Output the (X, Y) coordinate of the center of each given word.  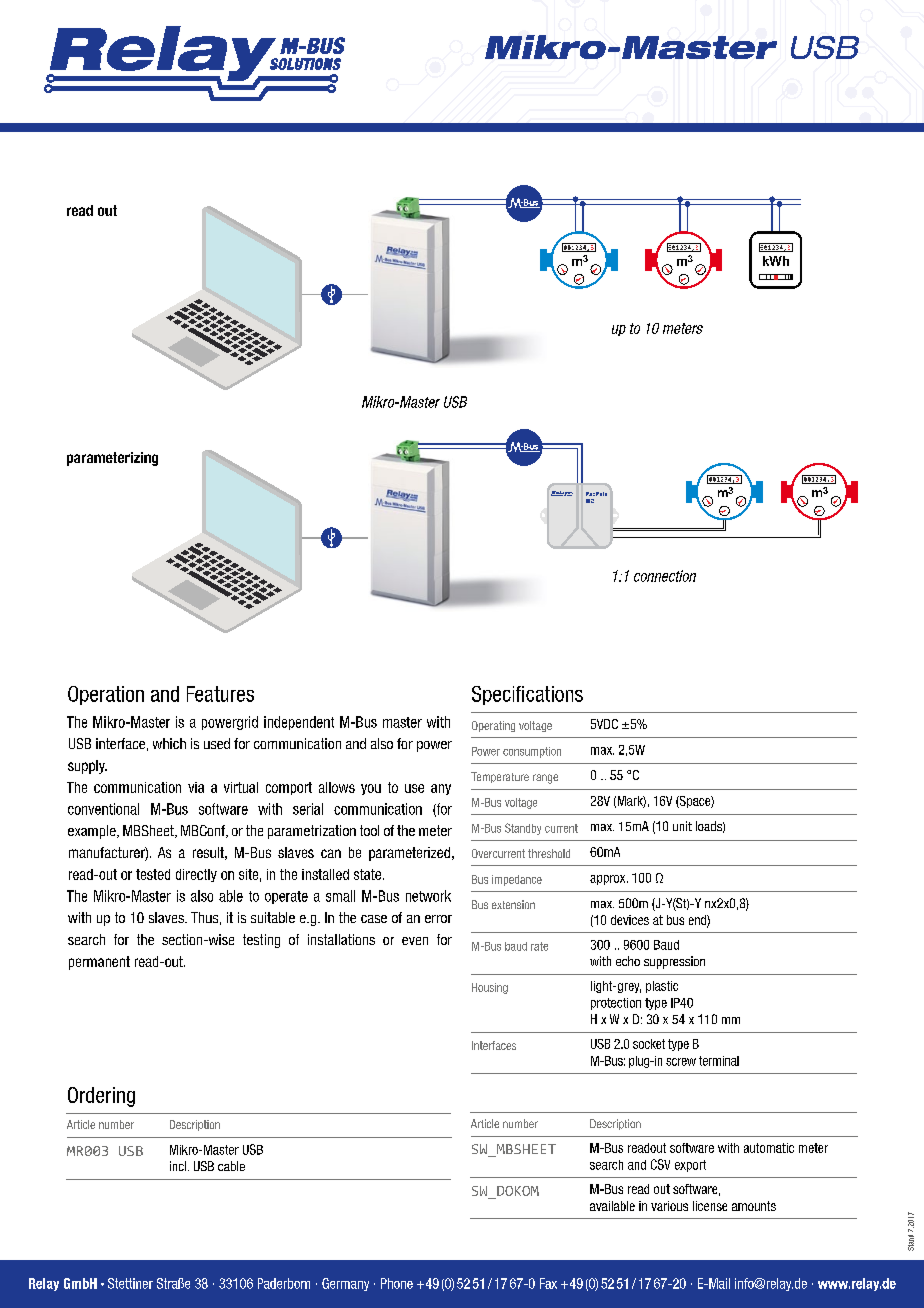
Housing (490, 988)
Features (220, 694)
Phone (397, 1283)
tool (369, 830)
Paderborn (284, 1283)
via (196, 787)
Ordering (101, 1097)
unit (682, 826)
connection (665, 576)
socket (649, 1044)
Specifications (527, 695)
